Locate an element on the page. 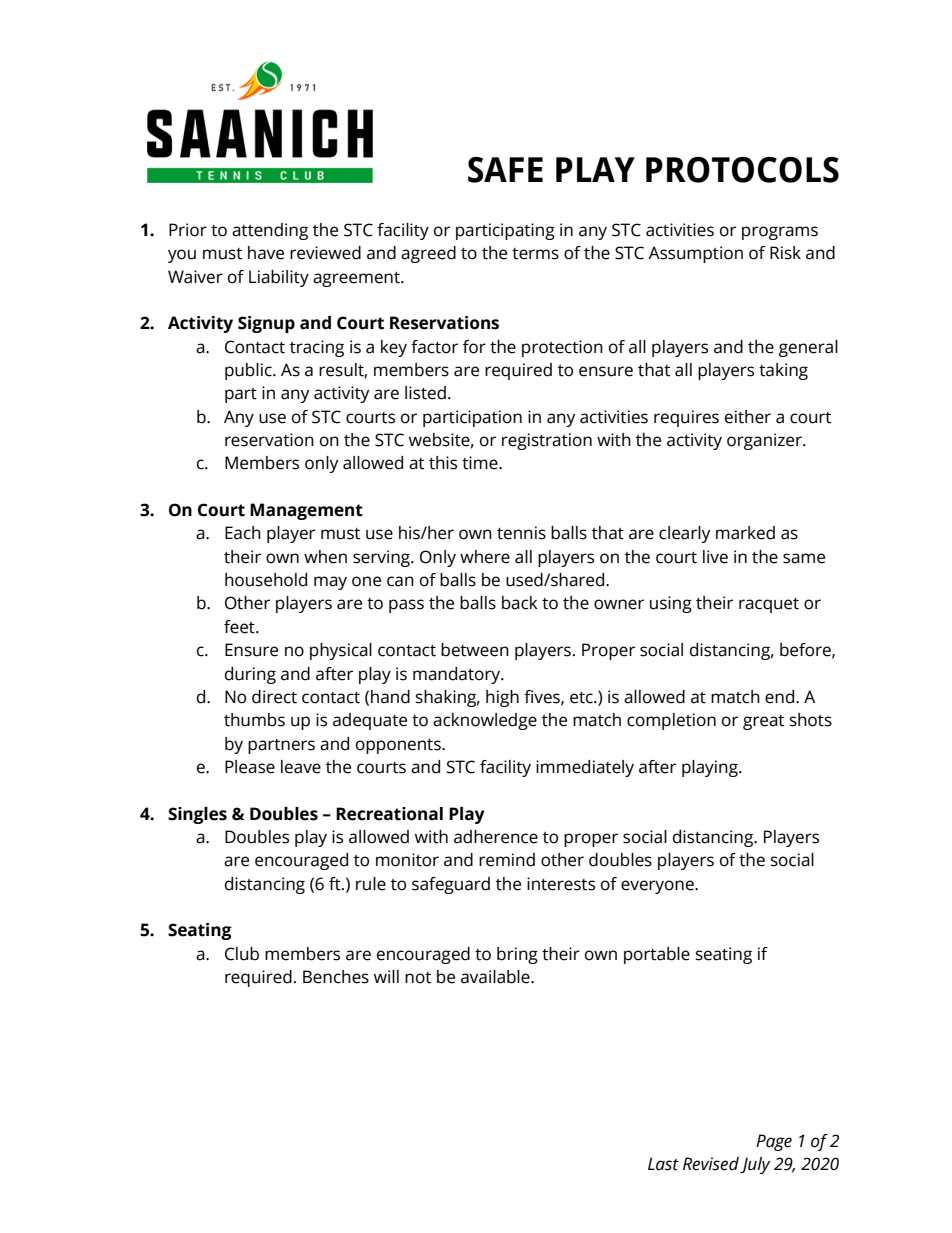 This image has height=1233, width=952. terms is located at coordinates (535, 254).
